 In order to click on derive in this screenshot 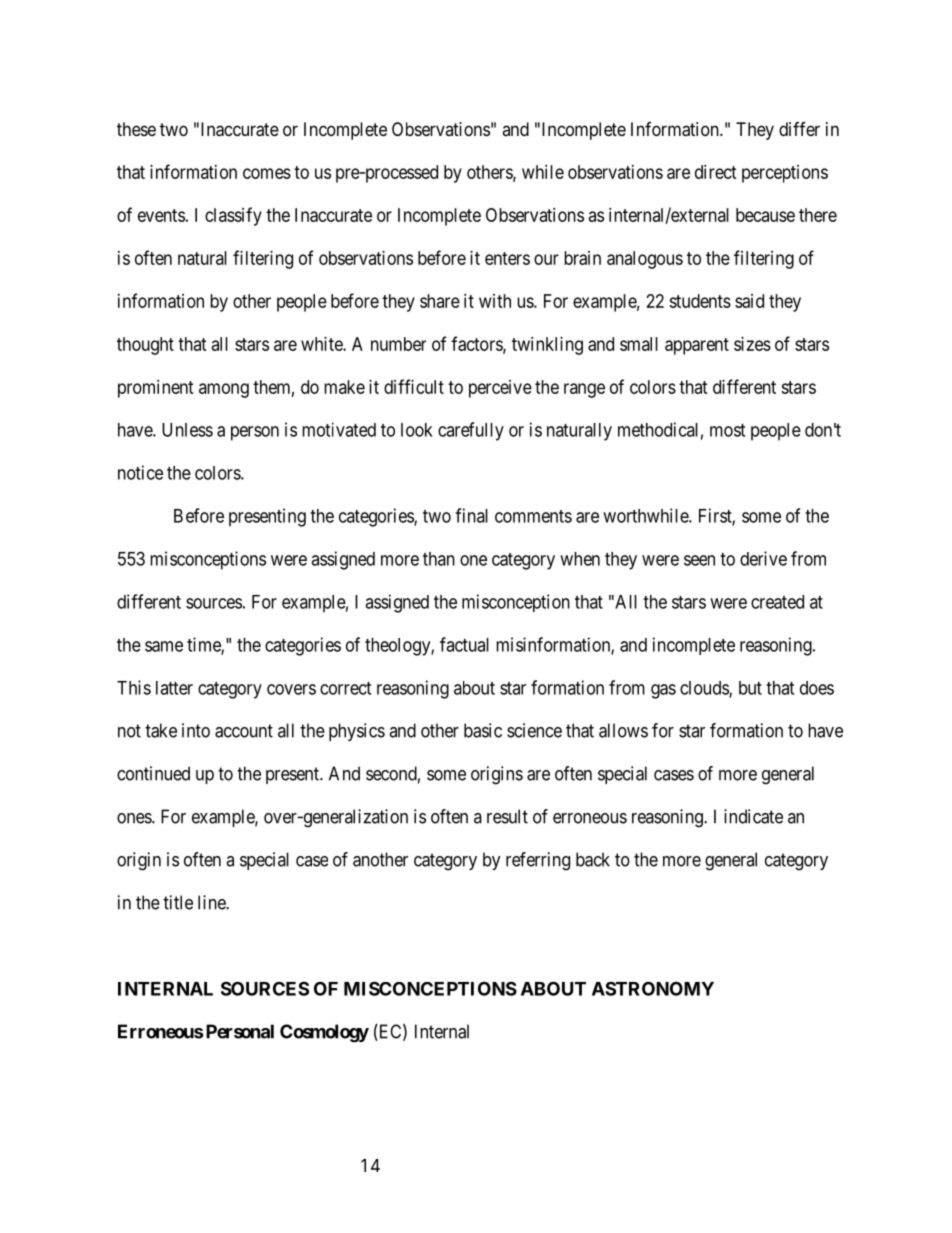, I will do `click(763, 558)`.
